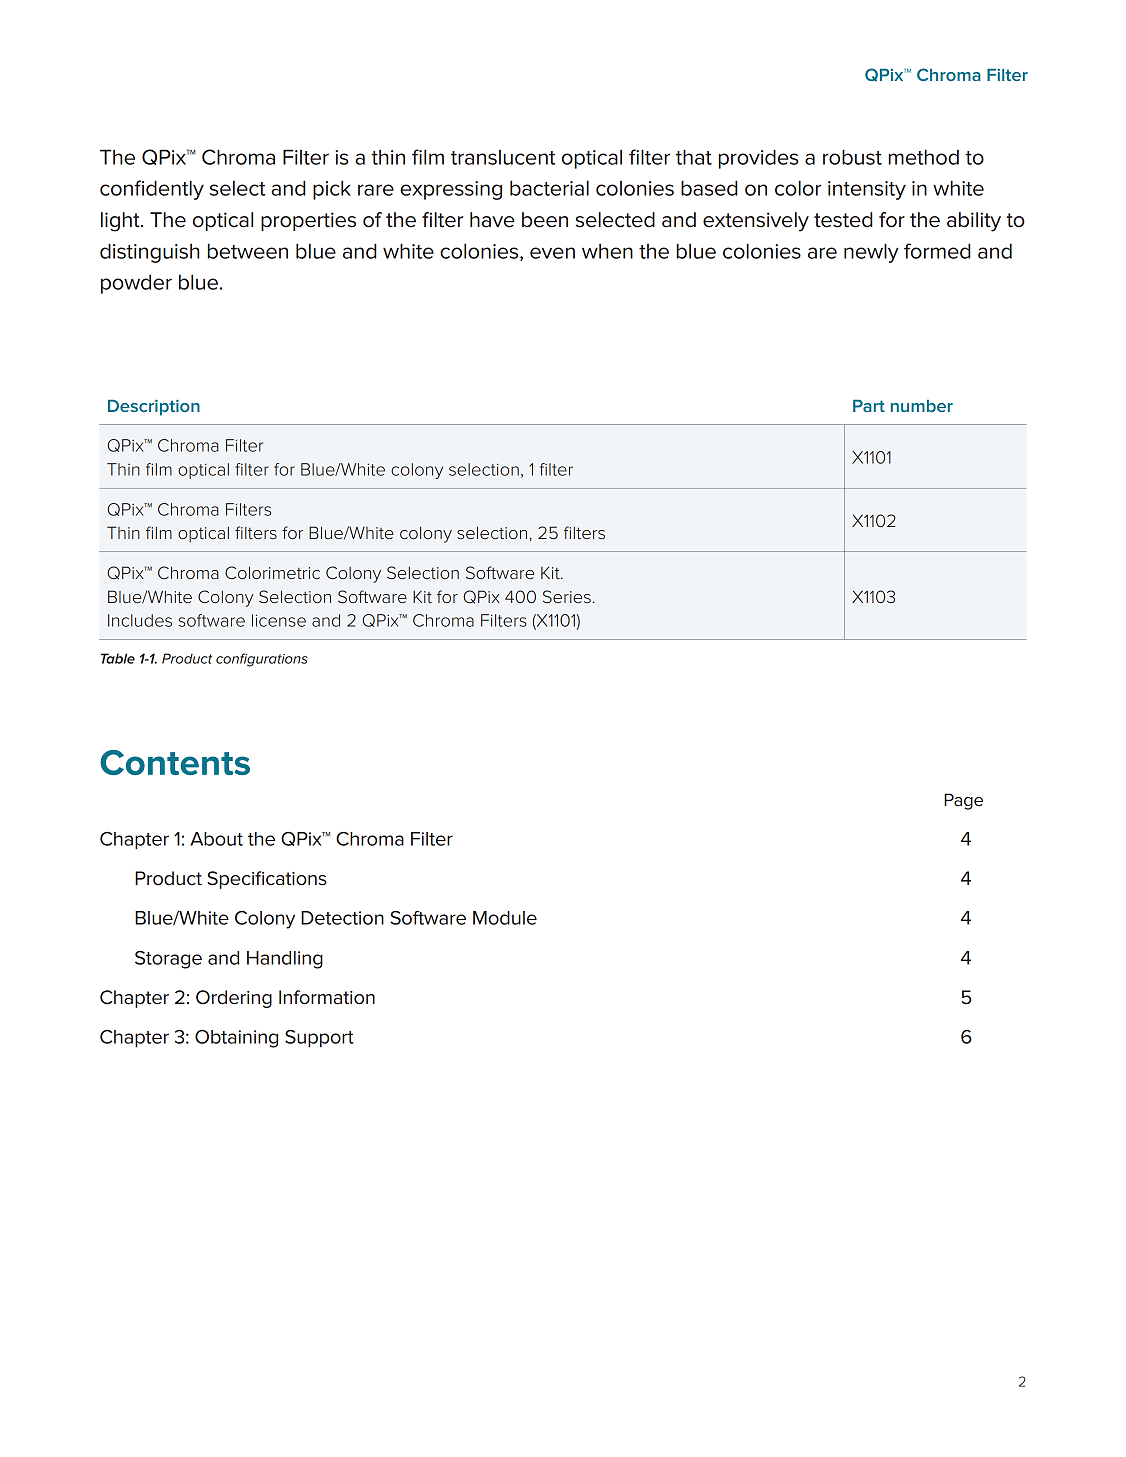 This screenshot has width=1126, height=1457. What do you see at coordinates (568, 596) in the screenshot?
I see `Series` at bounding box center [568, 596].
